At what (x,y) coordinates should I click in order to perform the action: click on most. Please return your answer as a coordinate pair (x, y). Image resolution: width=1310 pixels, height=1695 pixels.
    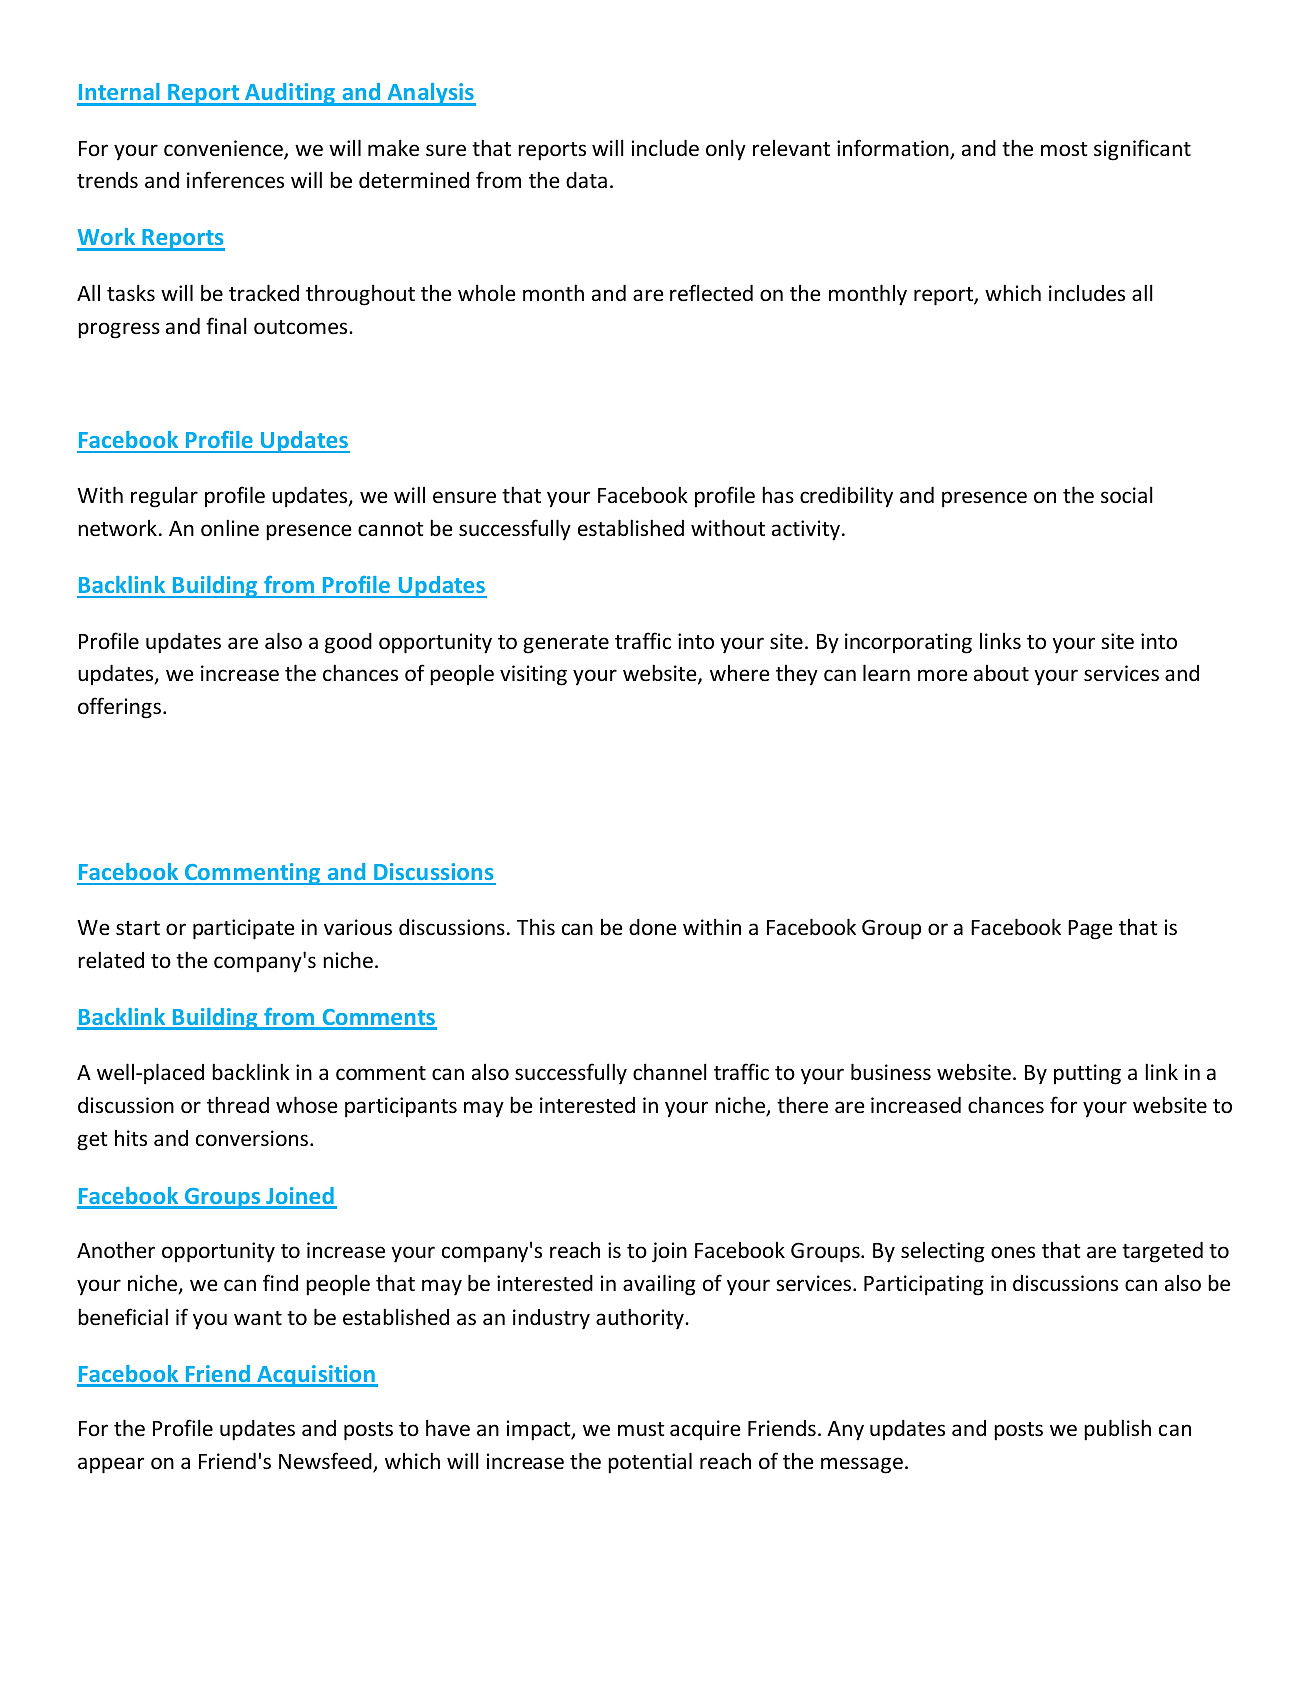
    Looking at the image, I should click on (1064, 149).
